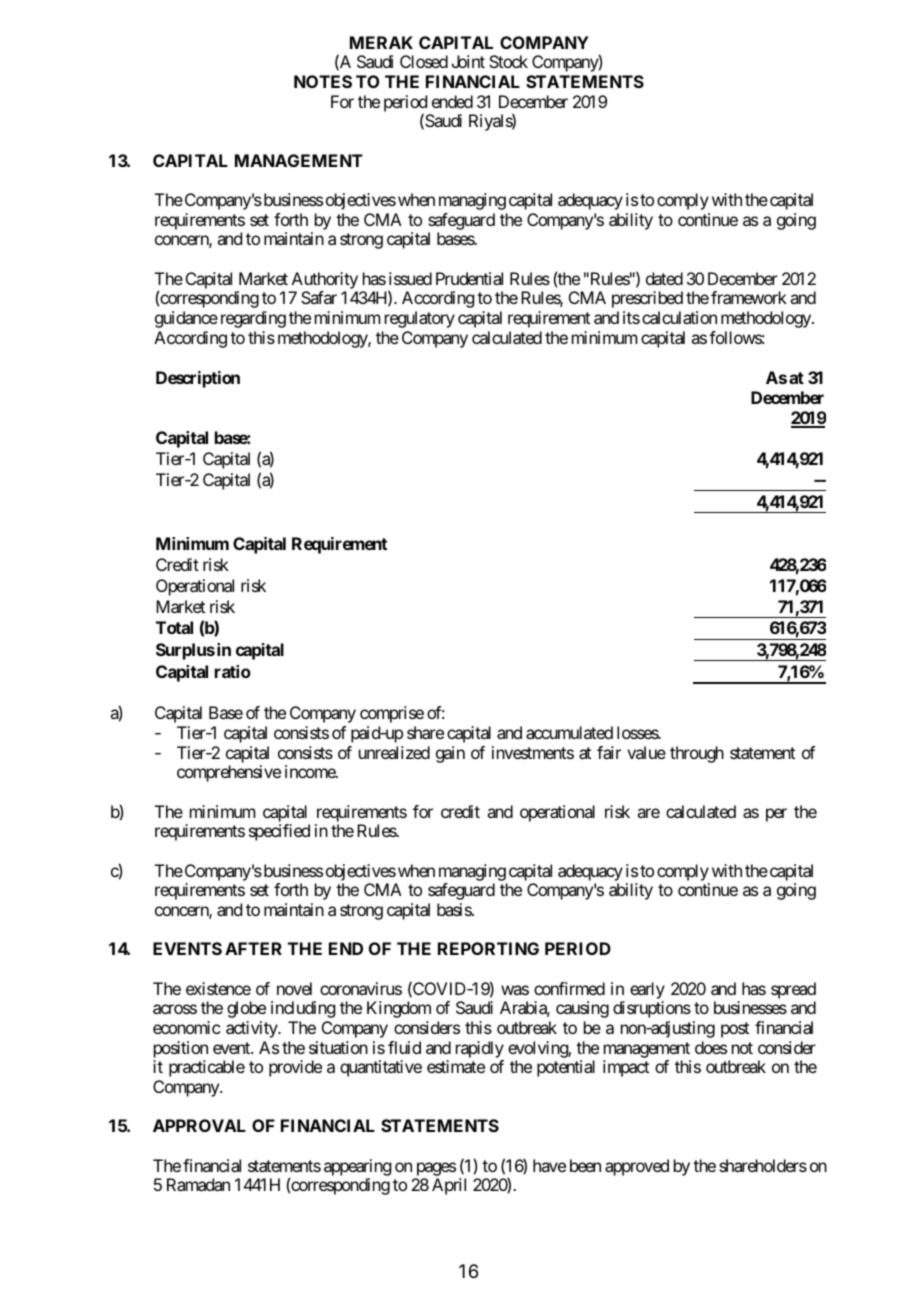  I want to click on ended, so click(452, 101).
